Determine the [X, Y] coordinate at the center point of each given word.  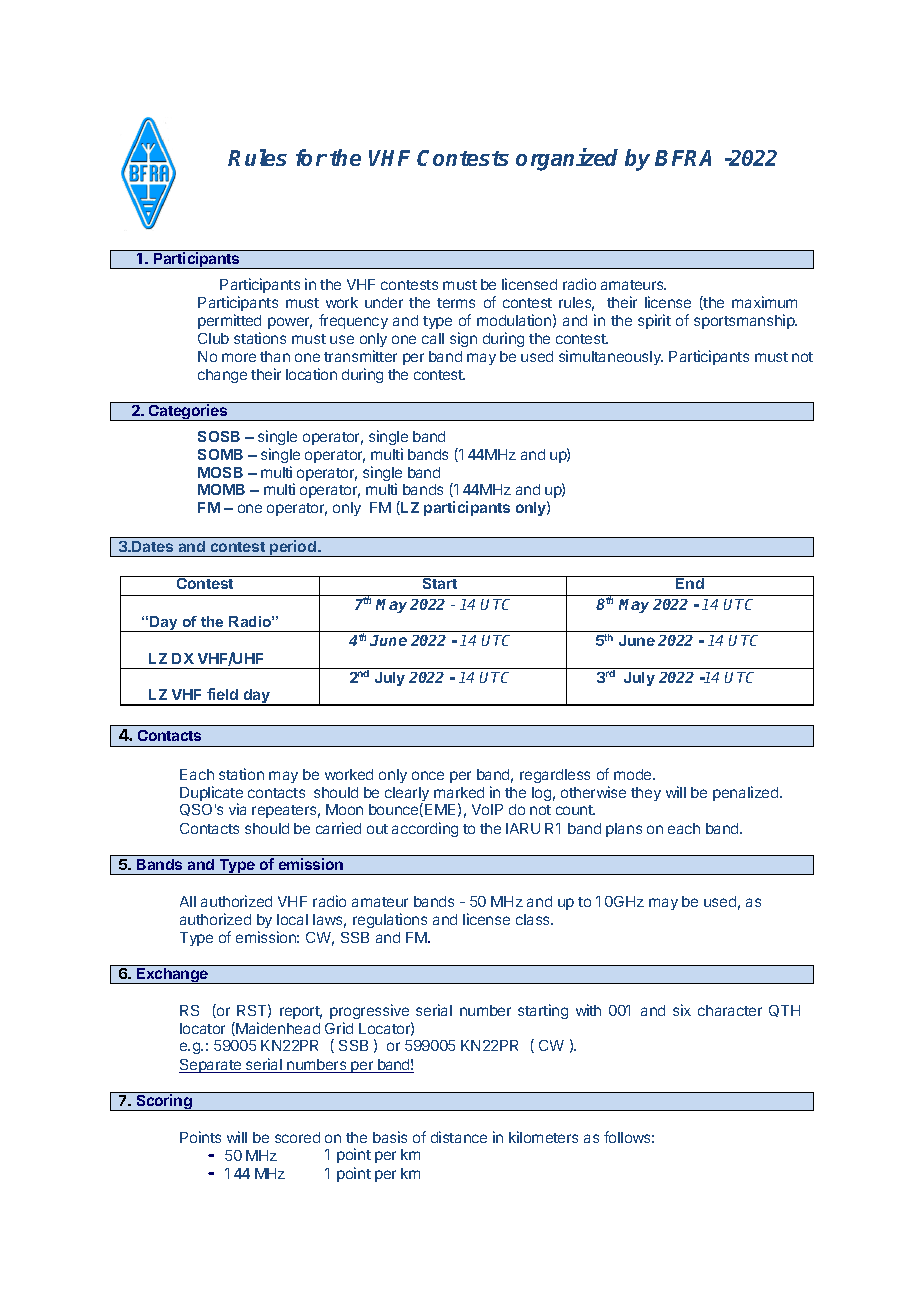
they [646, 794]
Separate [211, 1066]
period [293, 548]
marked [459, 792]
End [690, 582]
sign [463, 339]
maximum [764, 302]
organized [567, 159]
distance [459, 1137]
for [311, 157]
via [237, 809]
